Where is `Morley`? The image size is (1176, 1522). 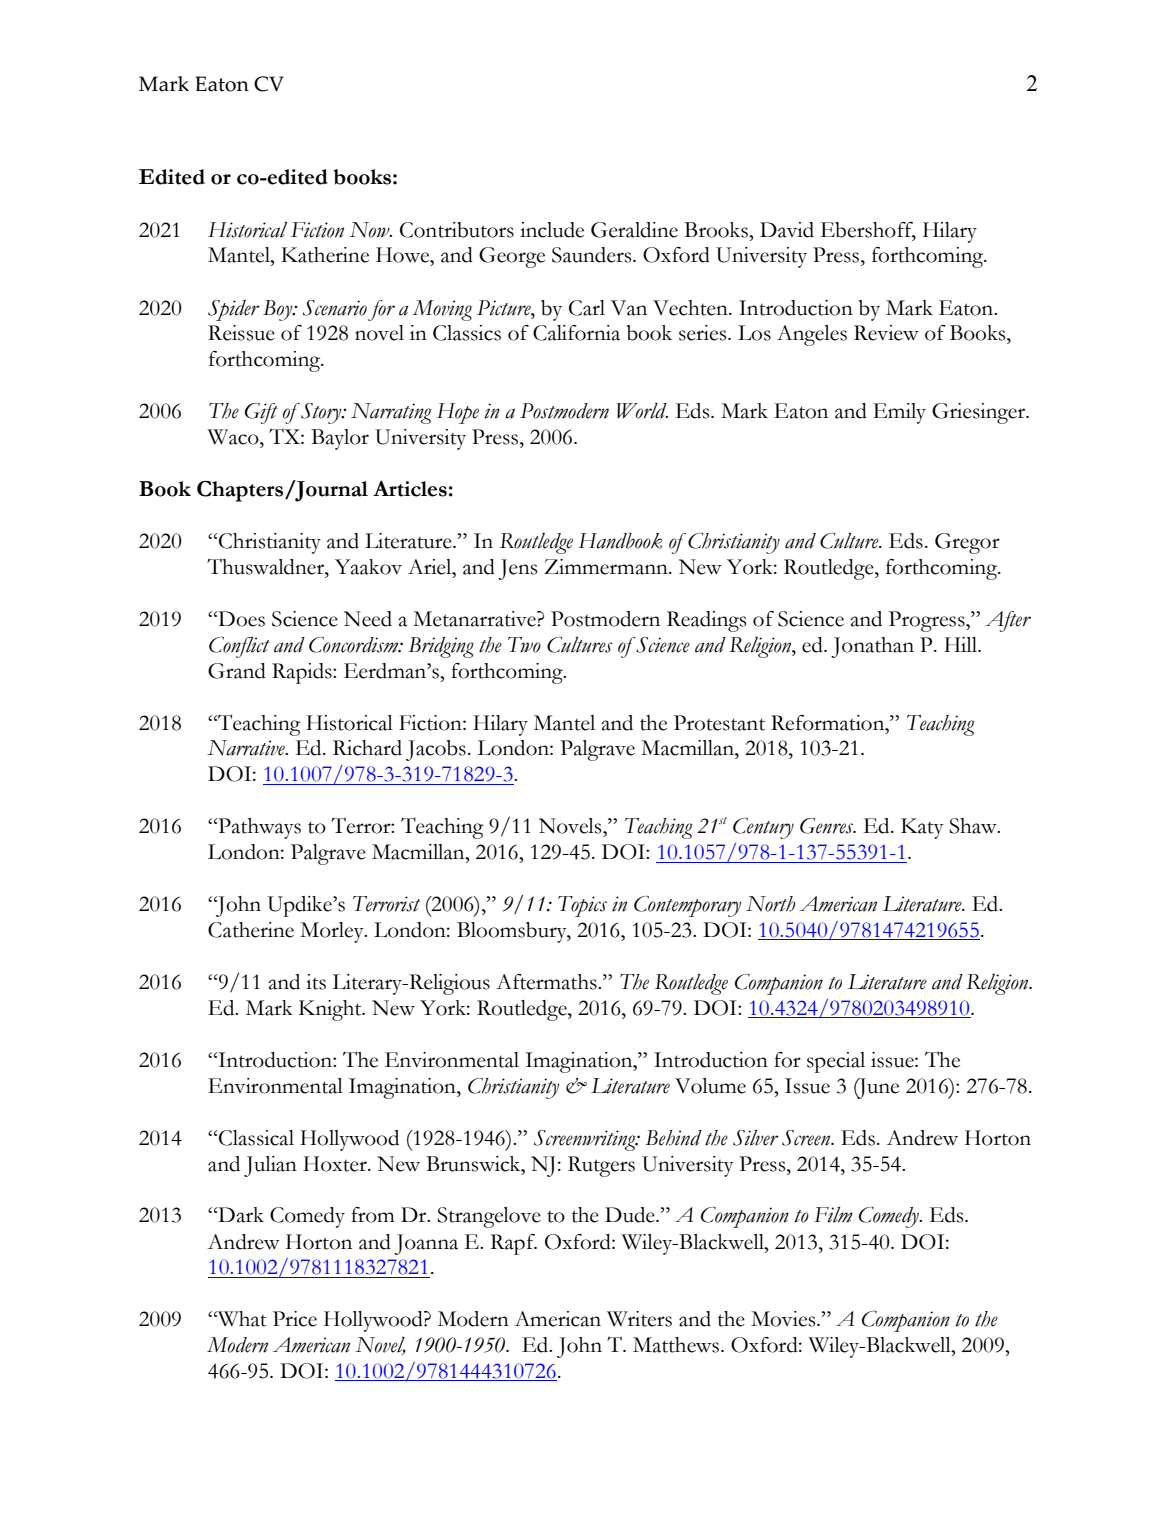 Morley is located at coordinates (333, 932).
